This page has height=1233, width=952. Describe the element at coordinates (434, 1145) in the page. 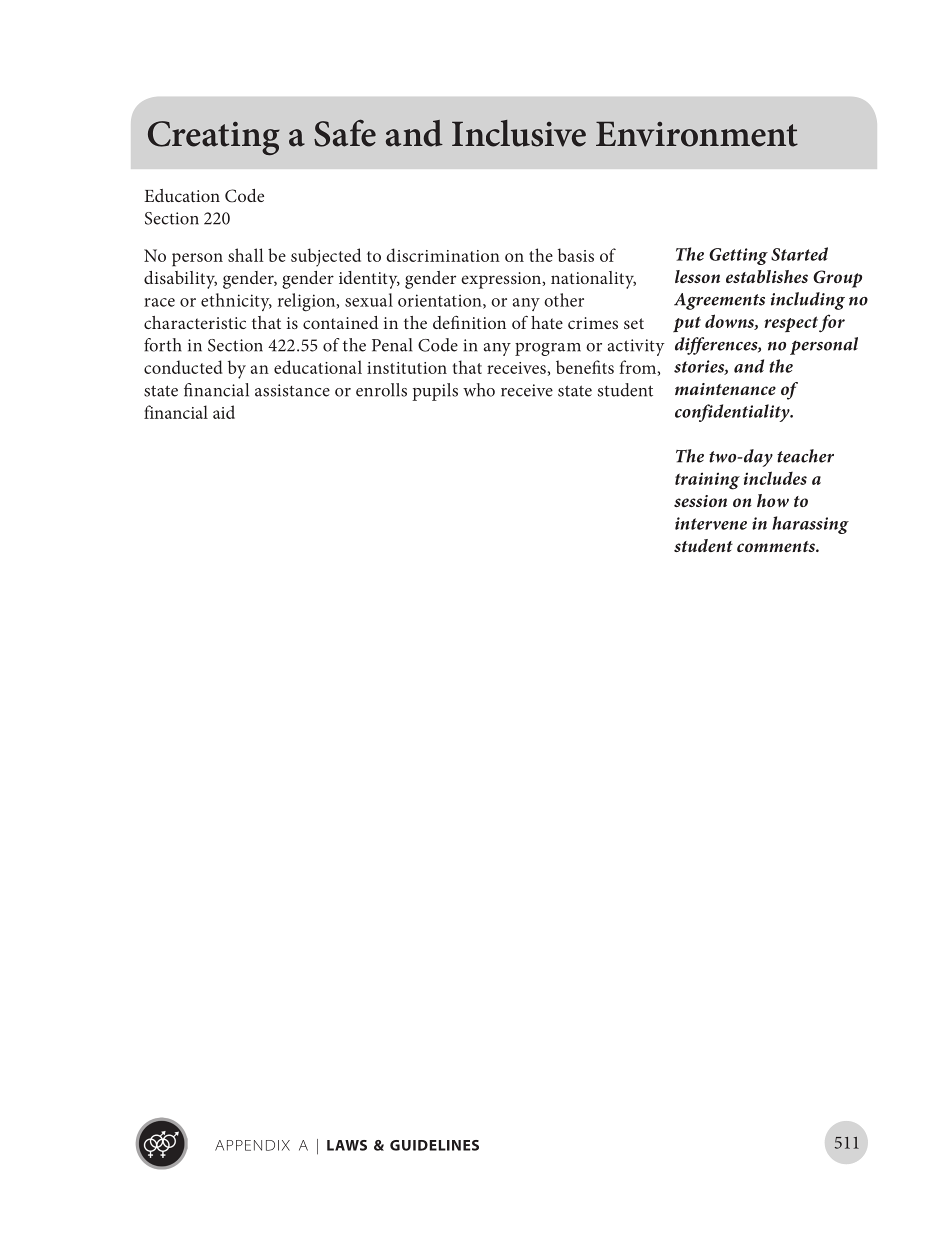

I see `GUIDELINES` at that location.
